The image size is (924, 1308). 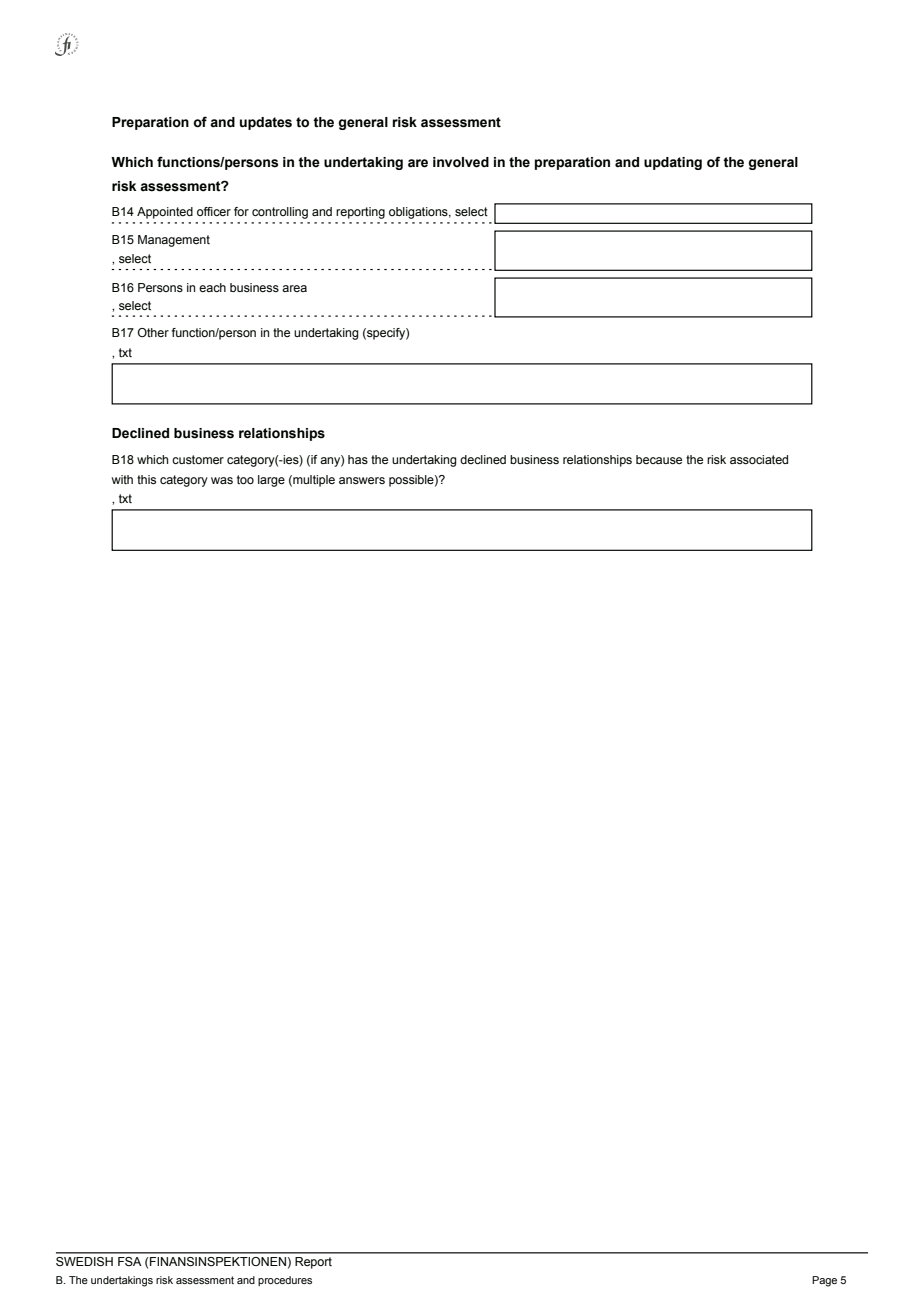 What do you see at coordinates (673, 163) in the screenshot?
I see `updating` at bounding box center [673, 163].
